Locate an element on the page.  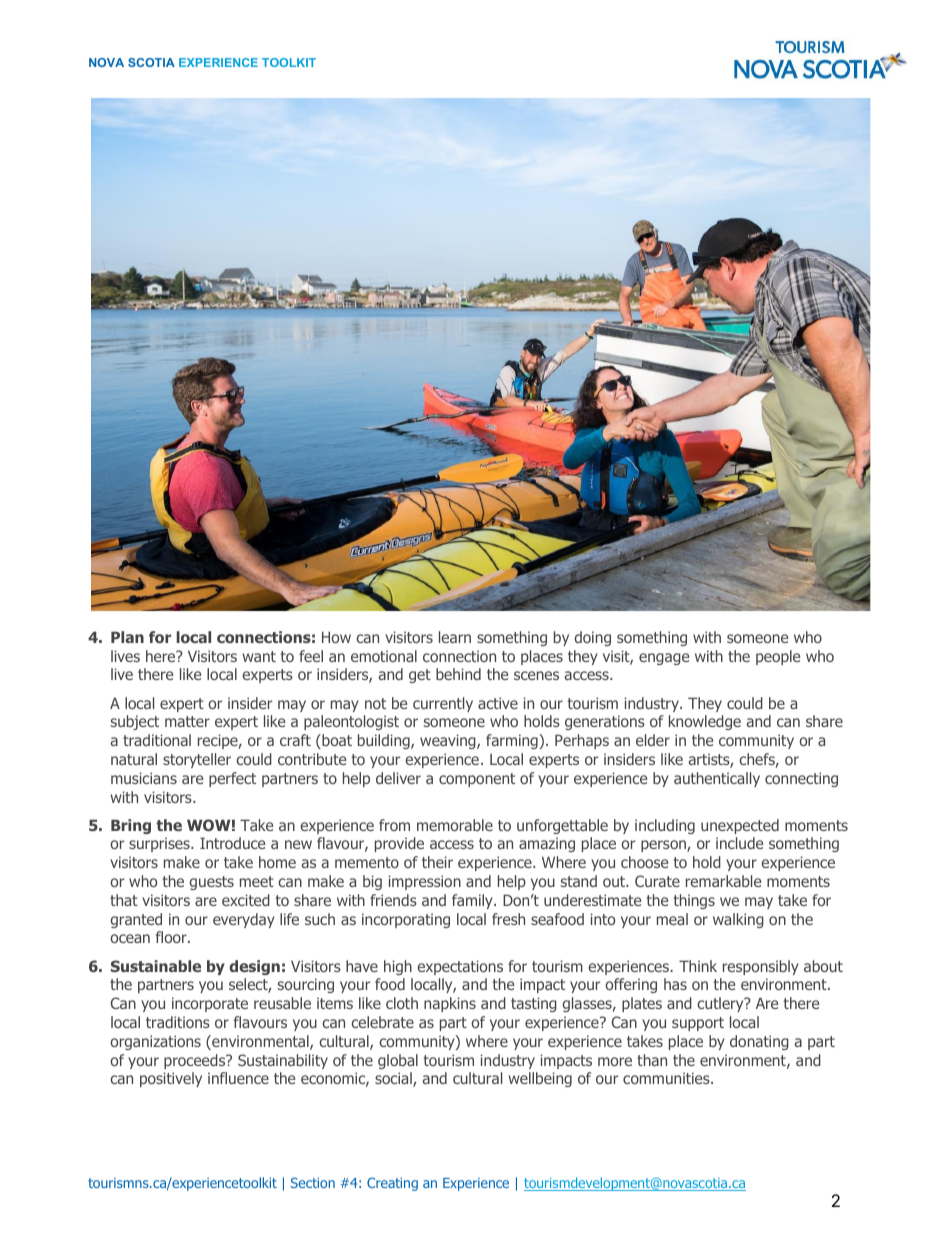
learn is located at coordinates (455, 637).
